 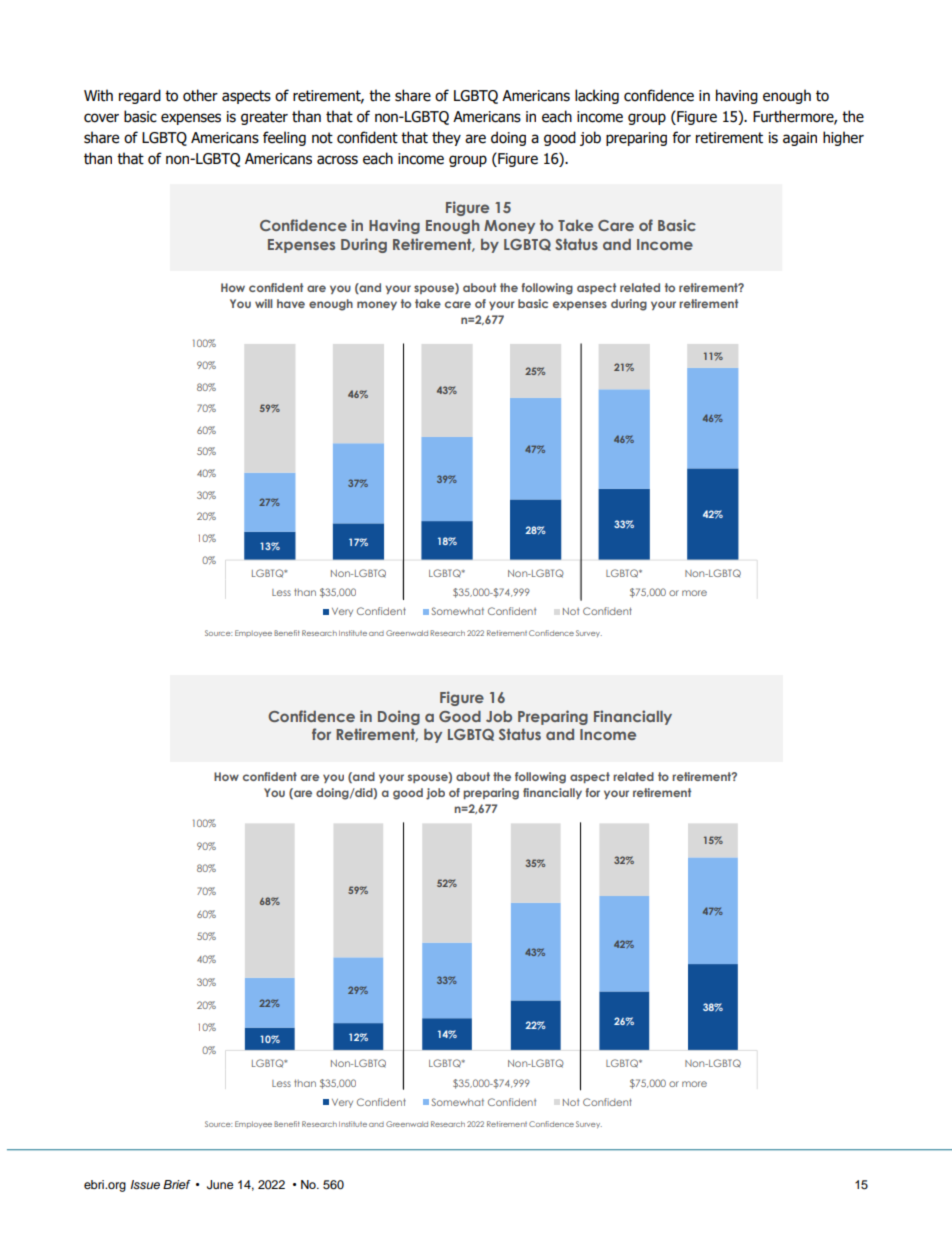 I want to click on Issue, so click(x=145, y=1185).
